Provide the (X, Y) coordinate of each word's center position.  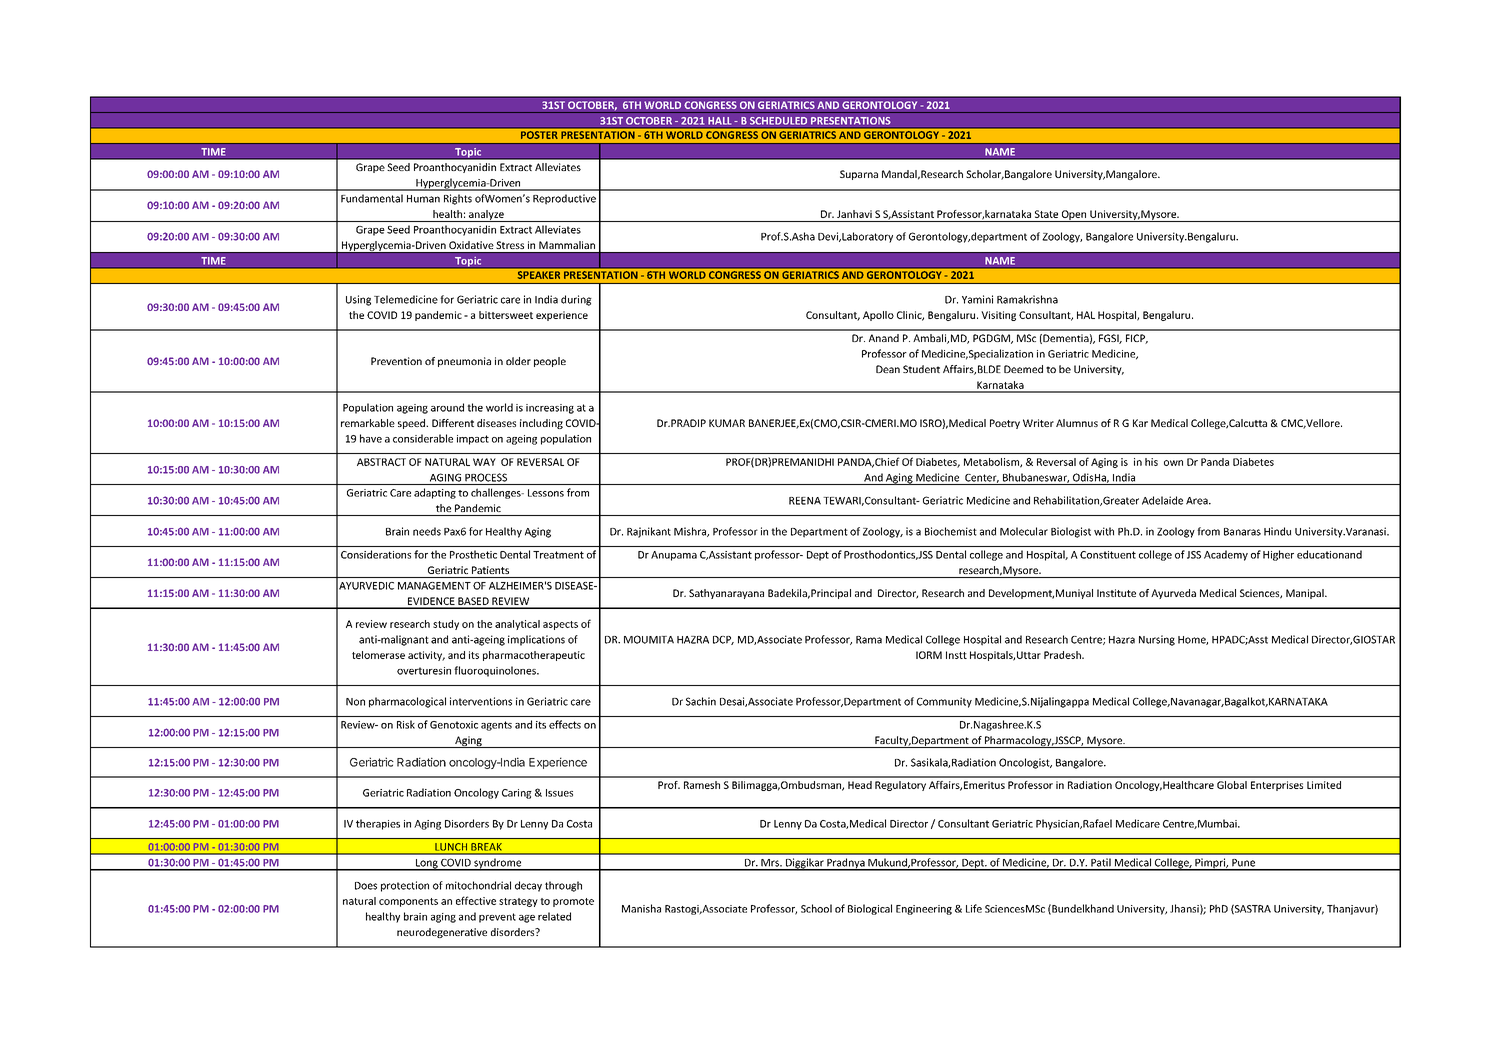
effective (476, 900)
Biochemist (951, 531)
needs (427, 531)
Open (1074, 216)
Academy (1226, 555)
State (1046, 214)
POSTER (539, 134)
